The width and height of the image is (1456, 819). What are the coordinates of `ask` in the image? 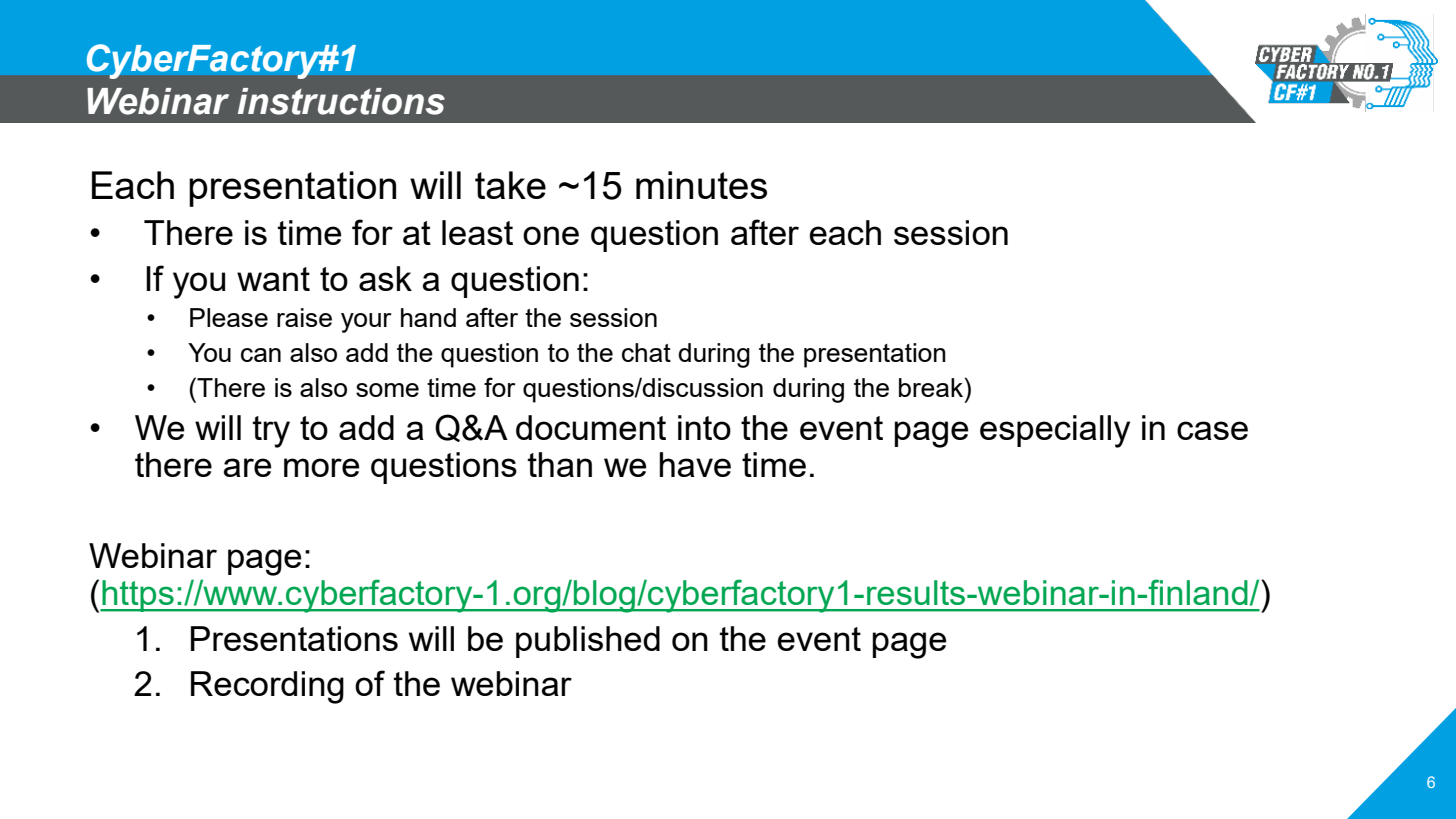 It's located at (385, 278).
